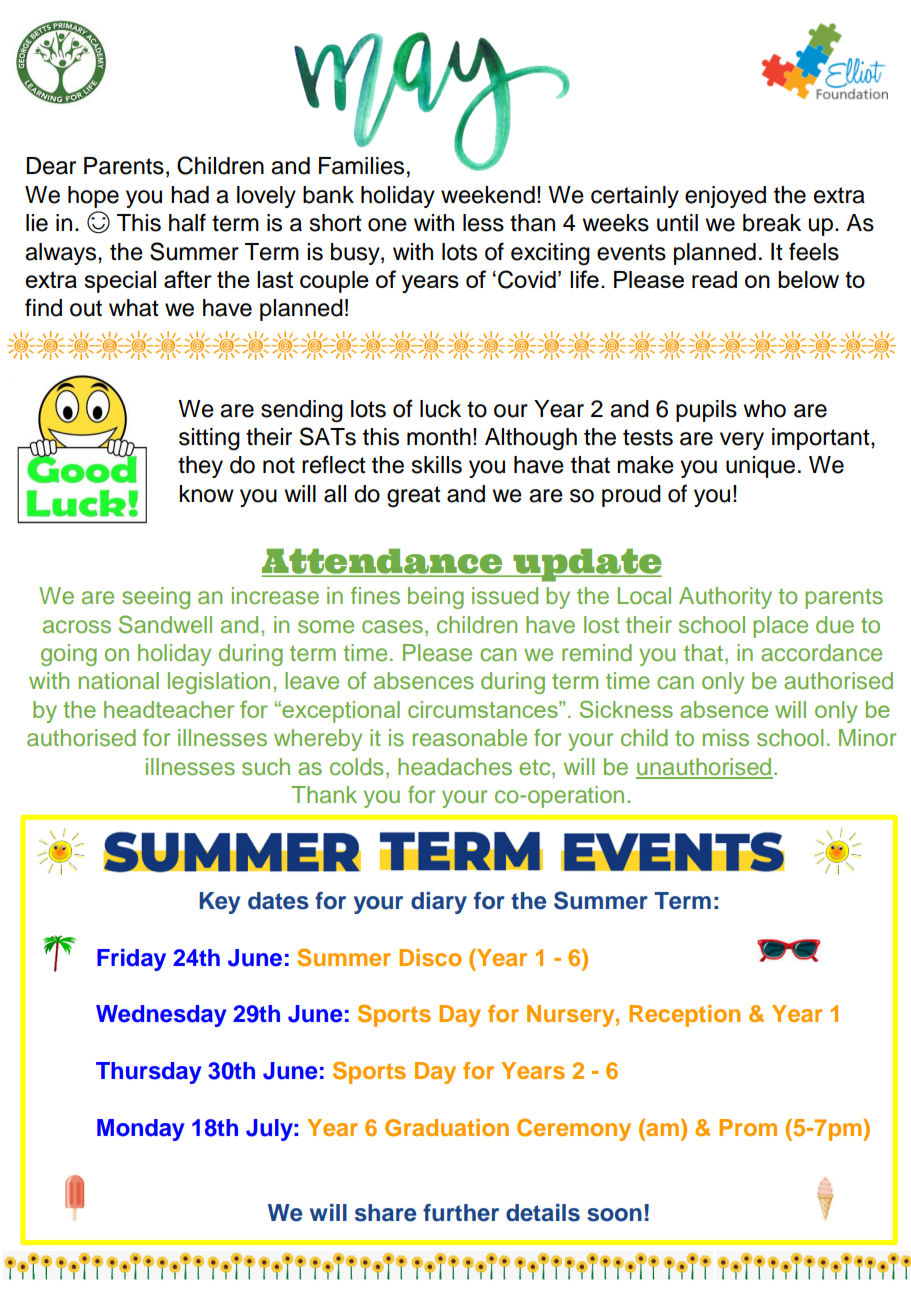 The width and height of the document is (911, 1316). I want to click on break, so click(772, 223).
